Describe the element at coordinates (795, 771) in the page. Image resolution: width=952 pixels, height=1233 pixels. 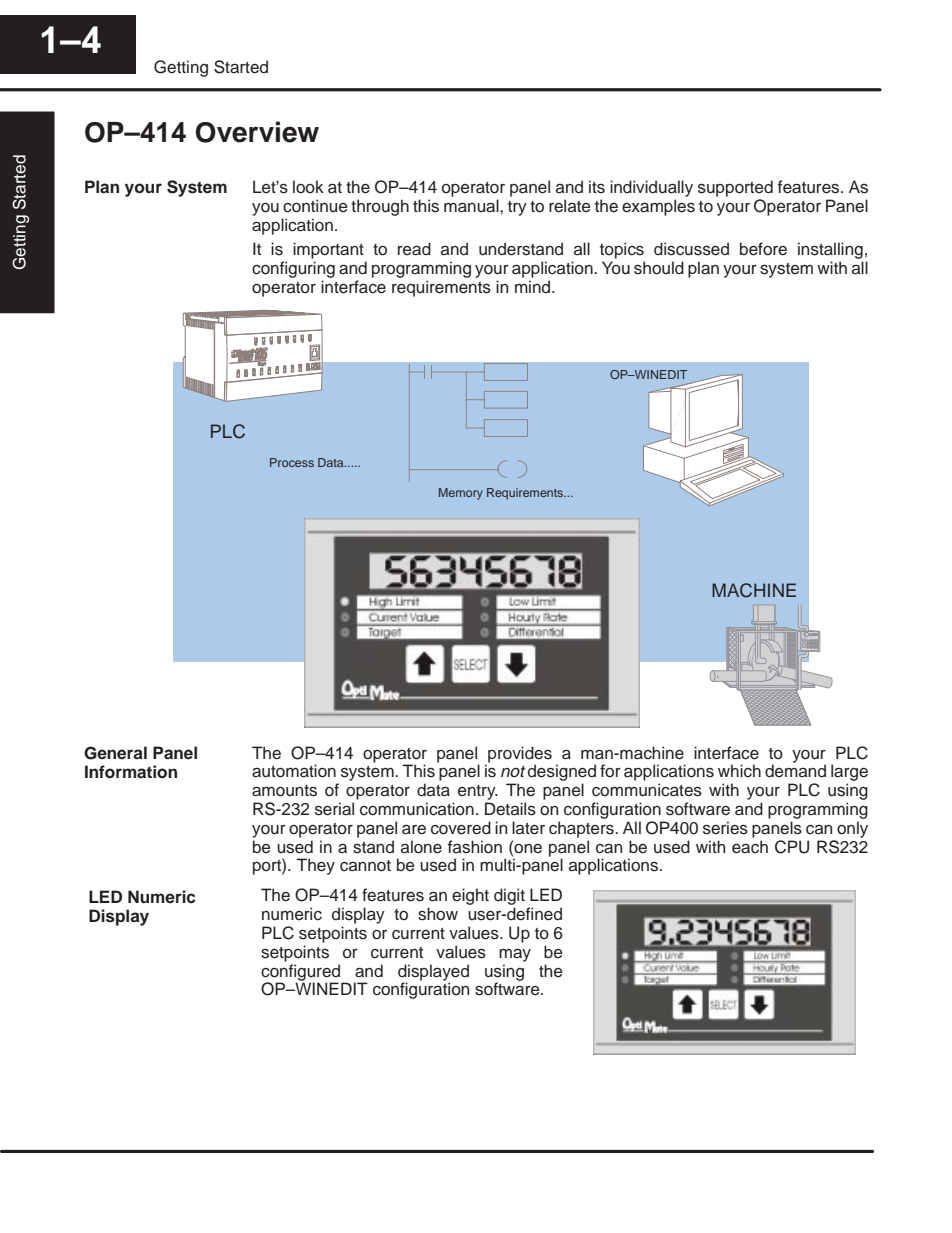
I see `demand` at that location.
